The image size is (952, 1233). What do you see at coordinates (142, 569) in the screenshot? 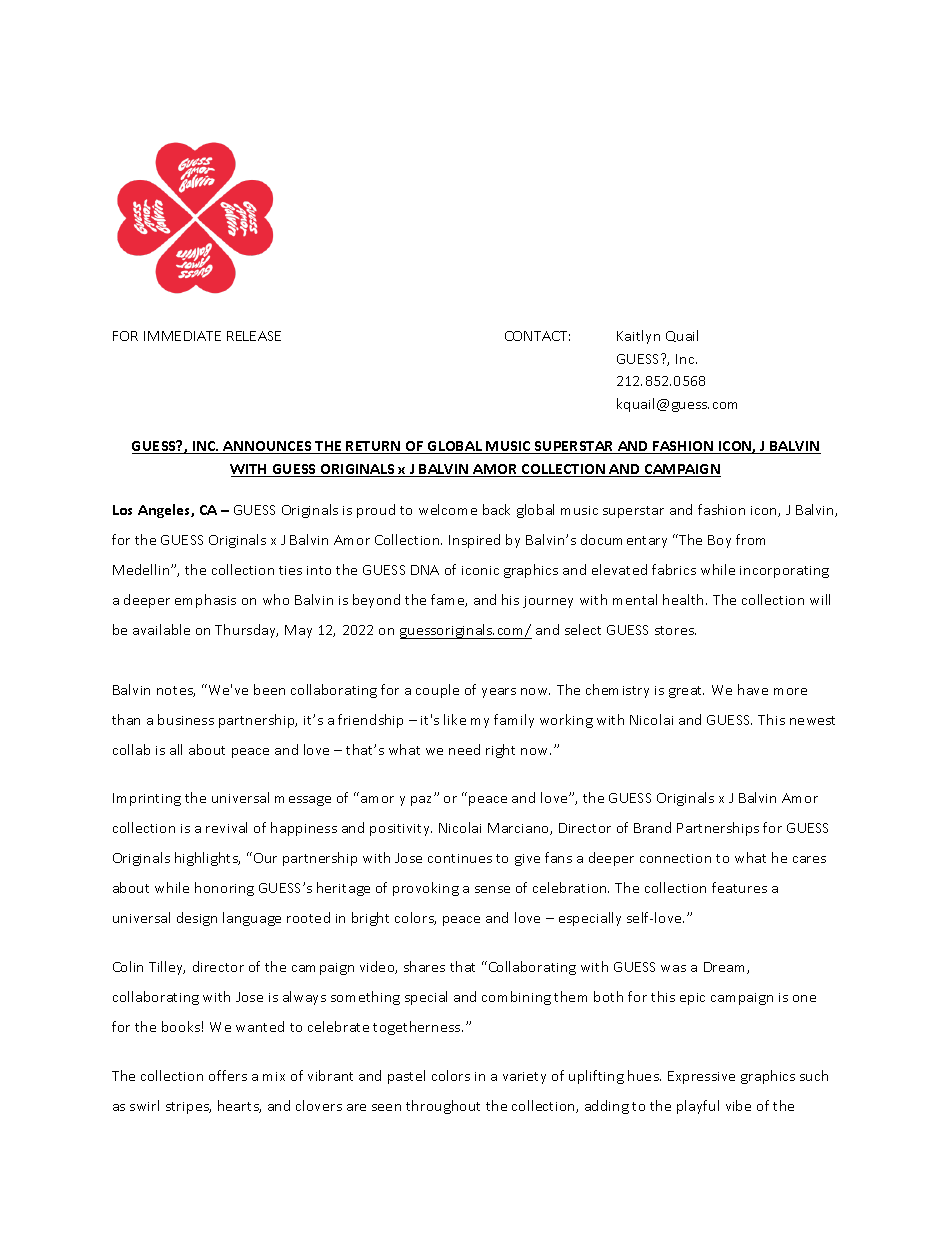
I see `Medellin` at bounding box center [142, 569].
